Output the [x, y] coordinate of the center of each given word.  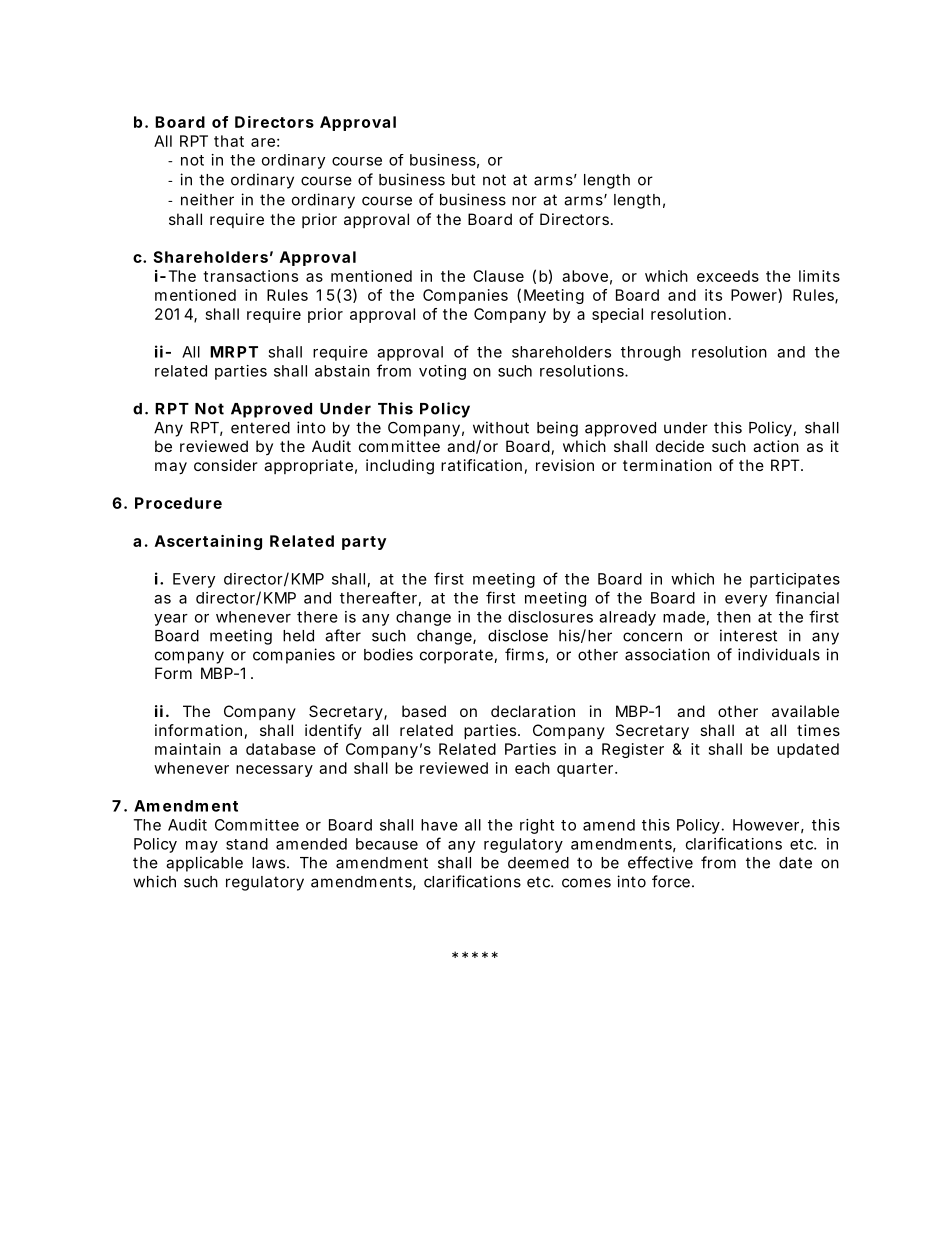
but [463, 180]
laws [270, 863]
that [229, 141]
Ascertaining [208, 542]
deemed [538, 863]
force [672, 881]
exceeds [728, 276]
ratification [481, 465]
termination [667, 465]
